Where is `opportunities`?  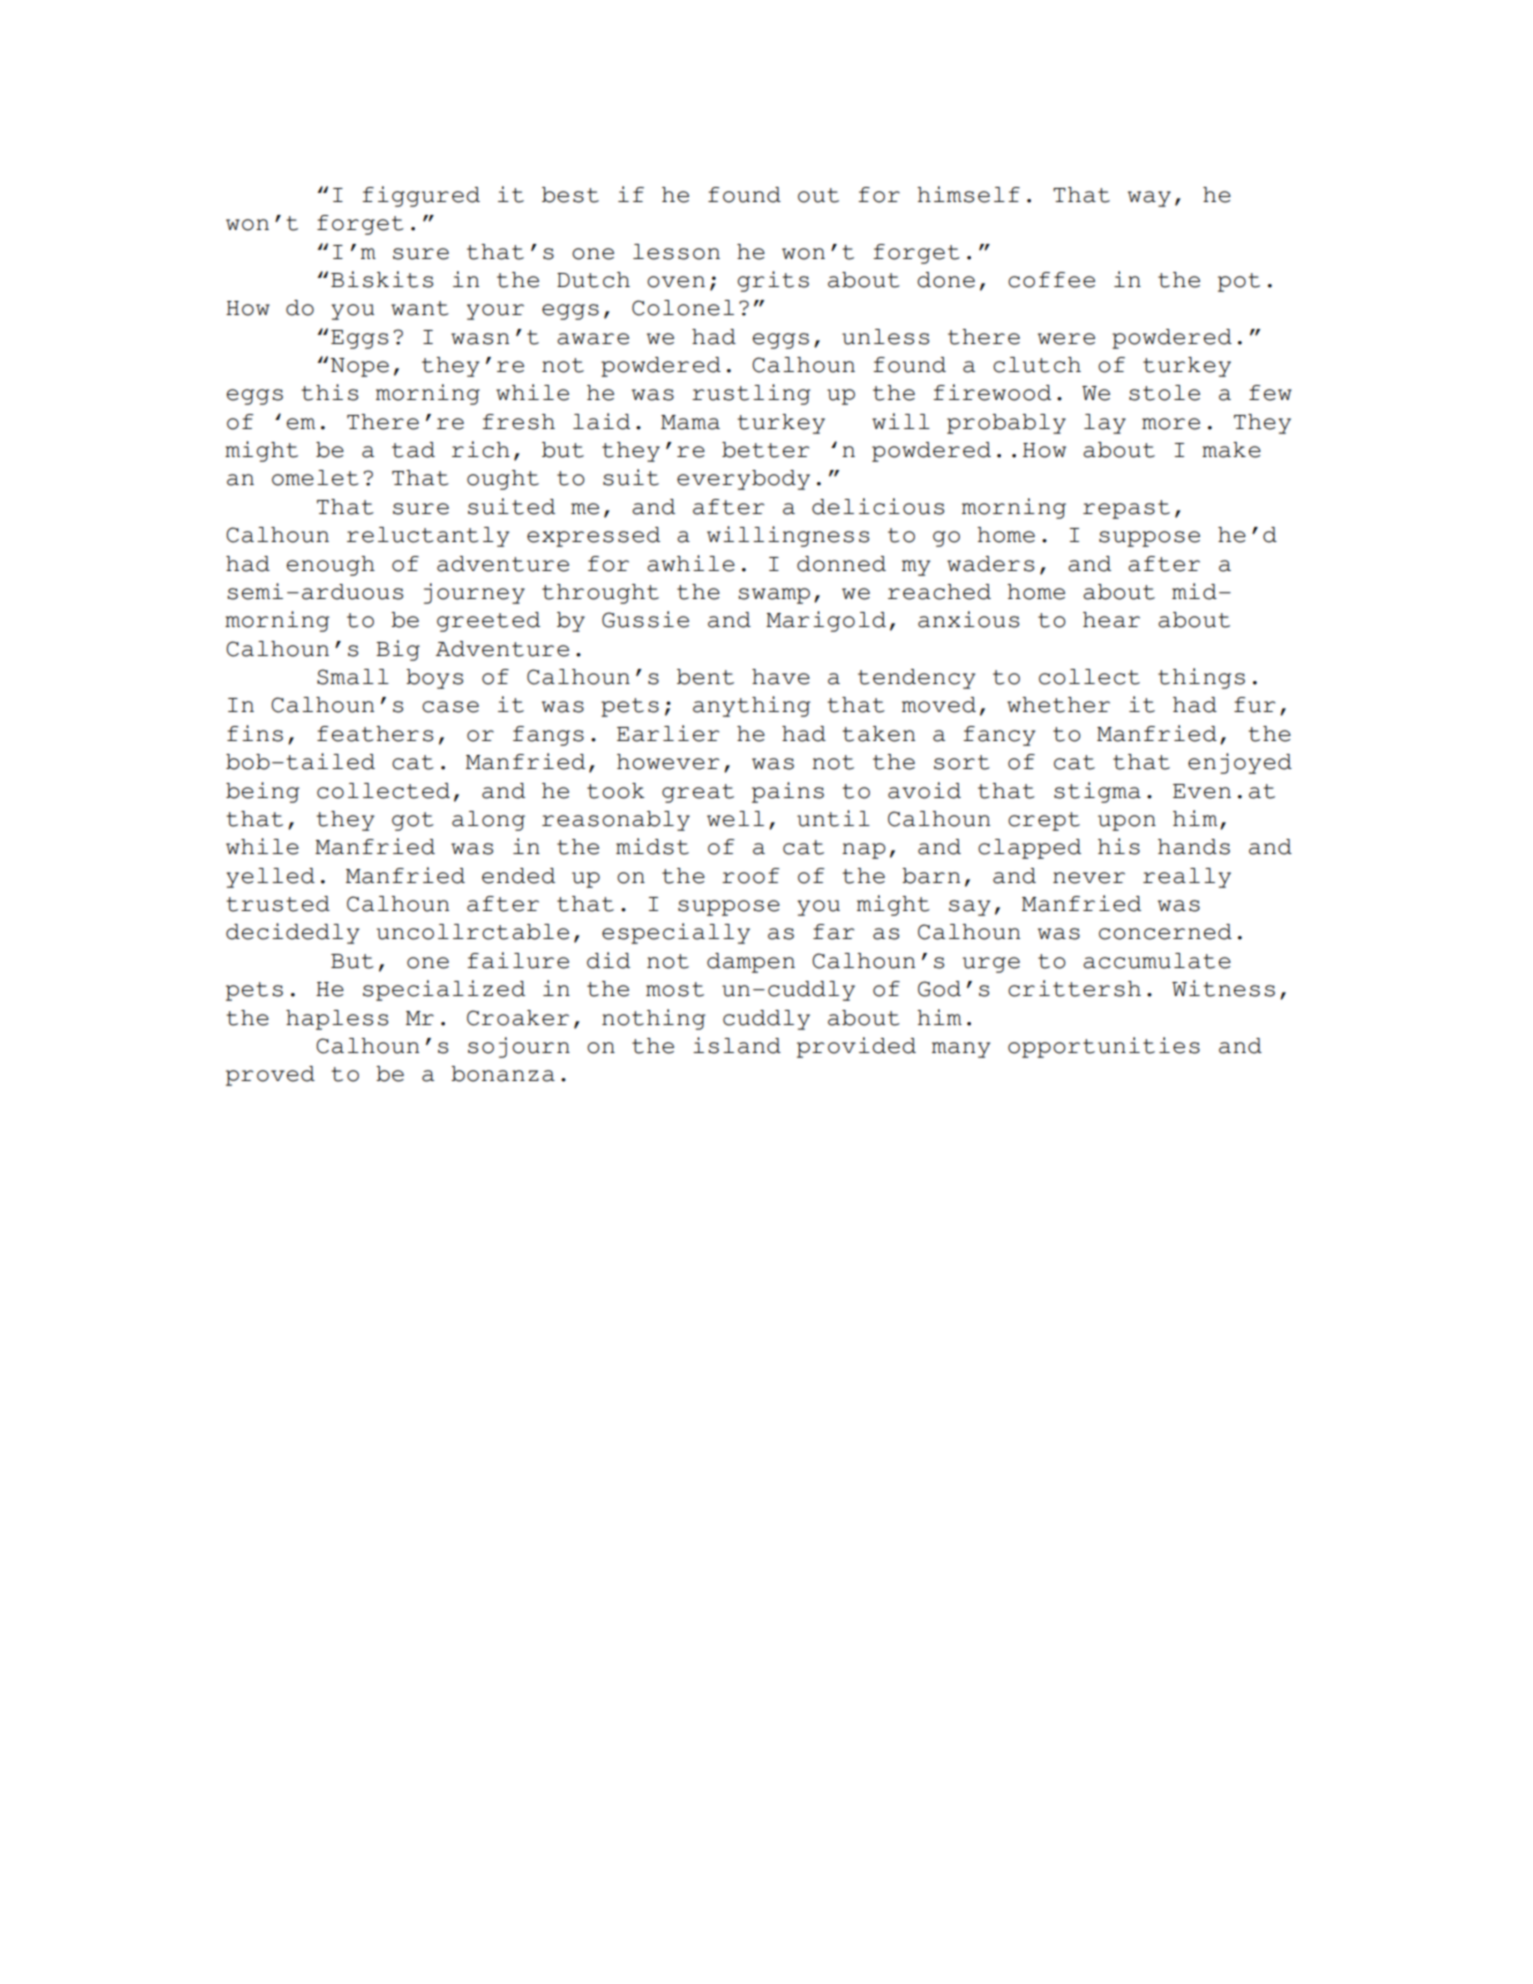
opportunities is located at coordinates (1104, 1047).
